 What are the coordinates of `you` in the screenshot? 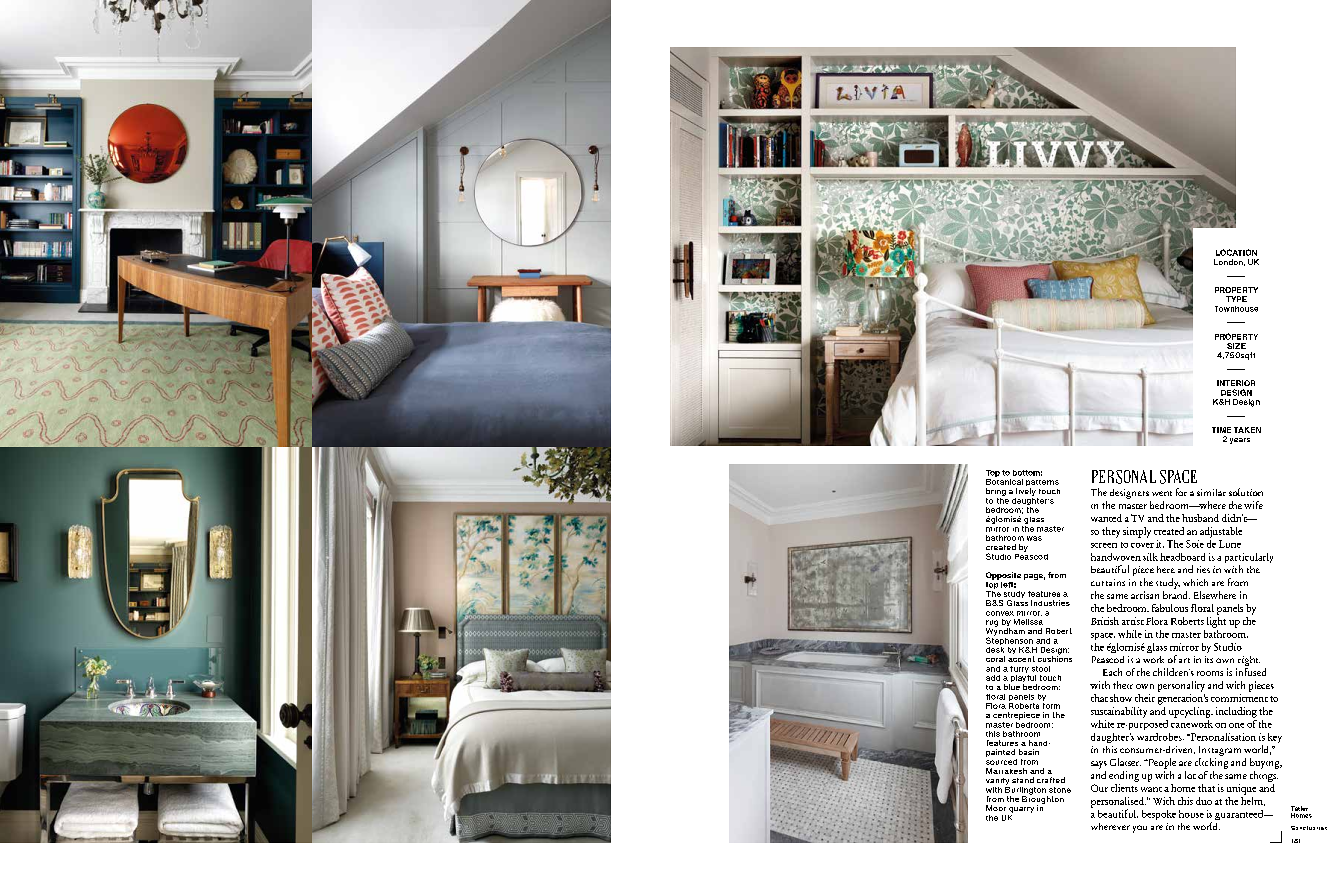 It's located at (1140, 829).
